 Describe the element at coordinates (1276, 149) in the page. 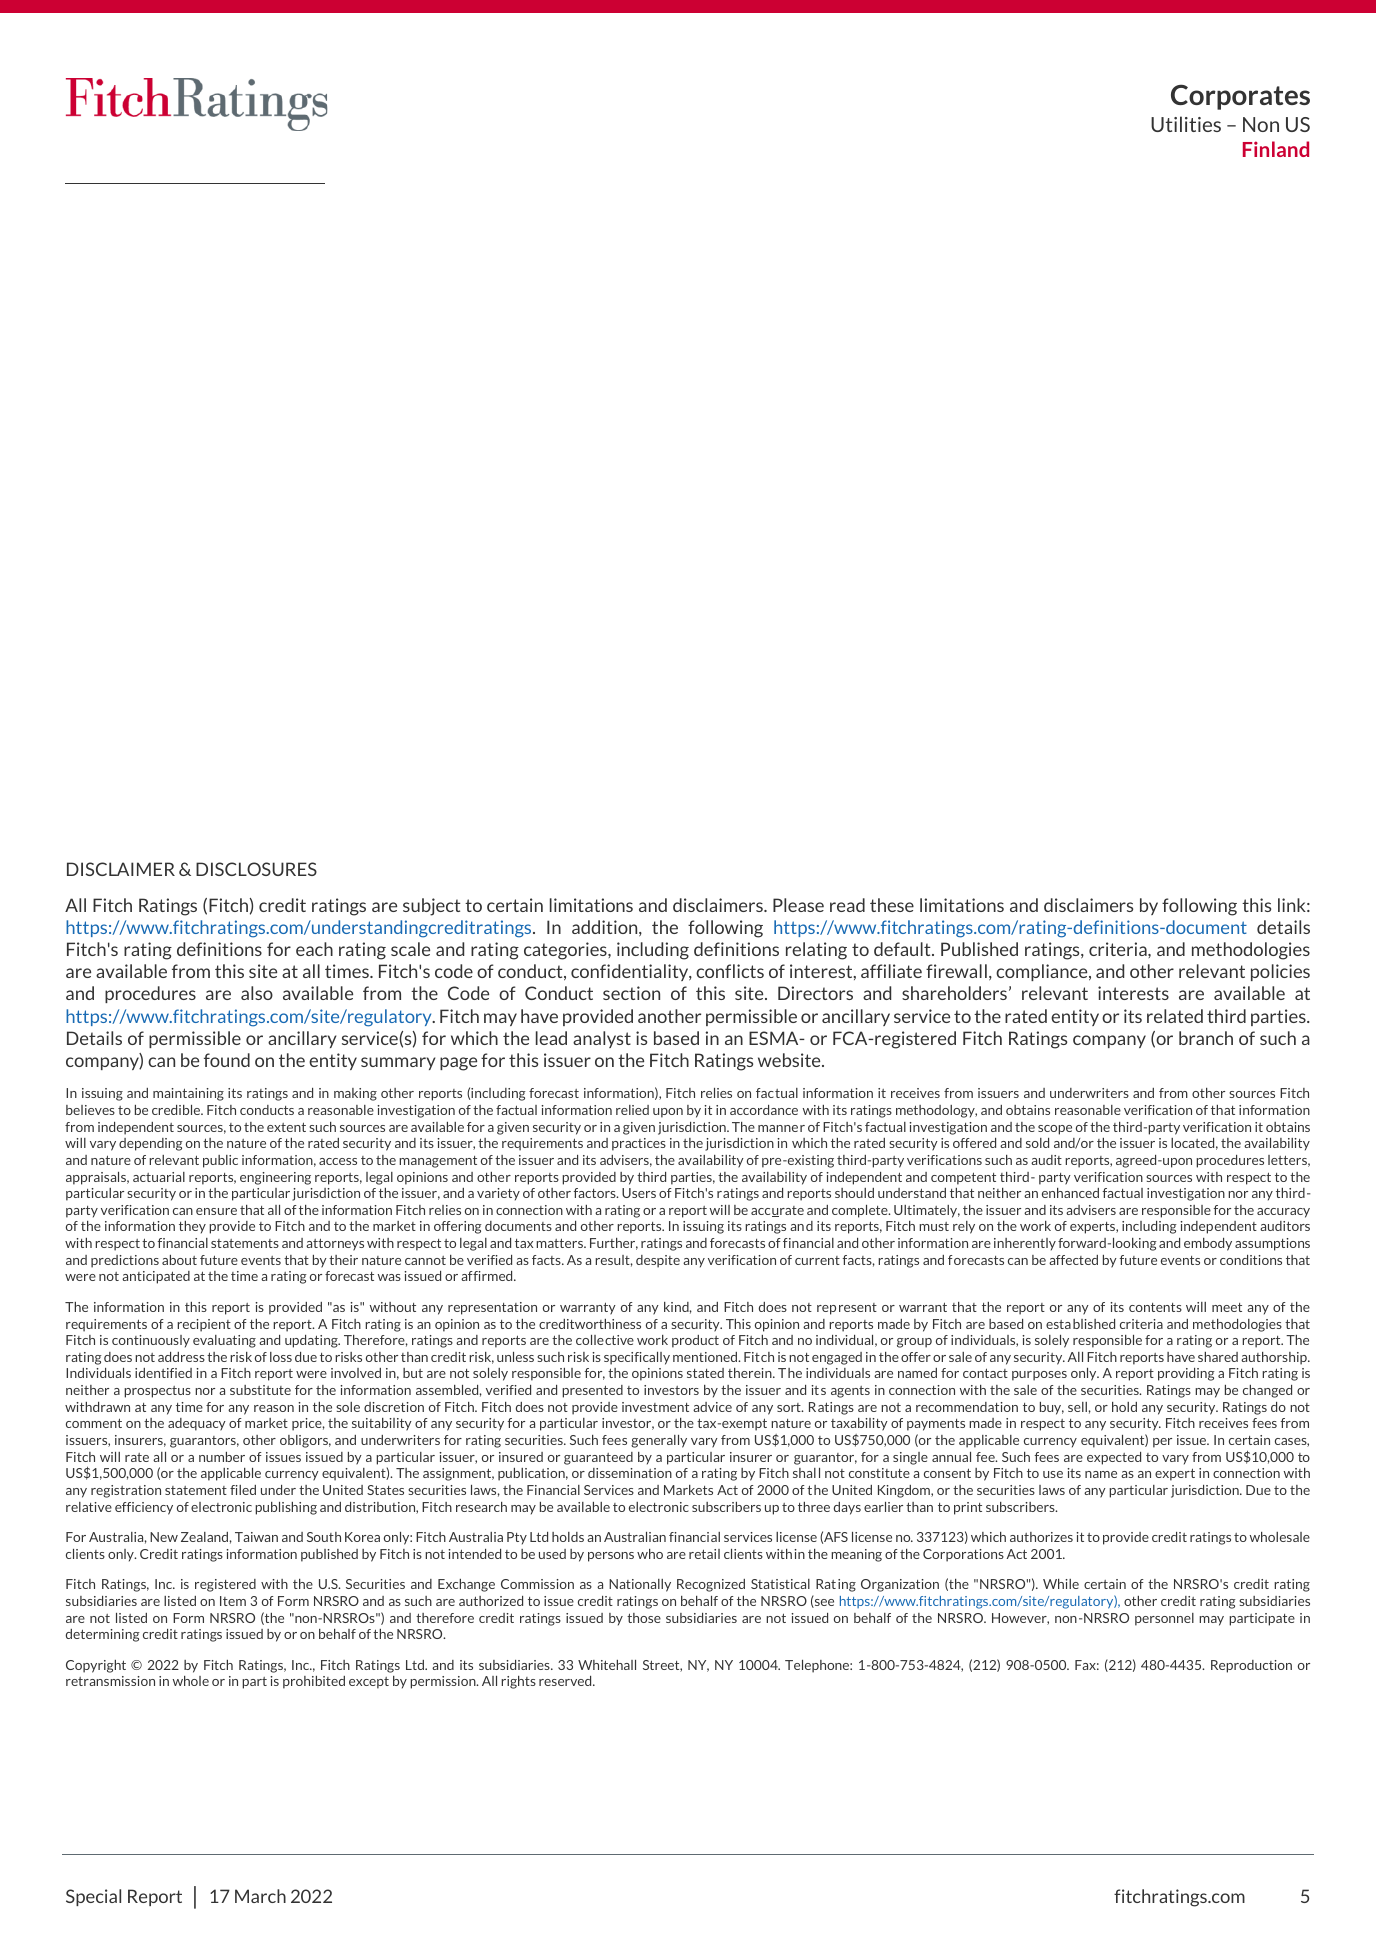

I see `Finland` at that location.
